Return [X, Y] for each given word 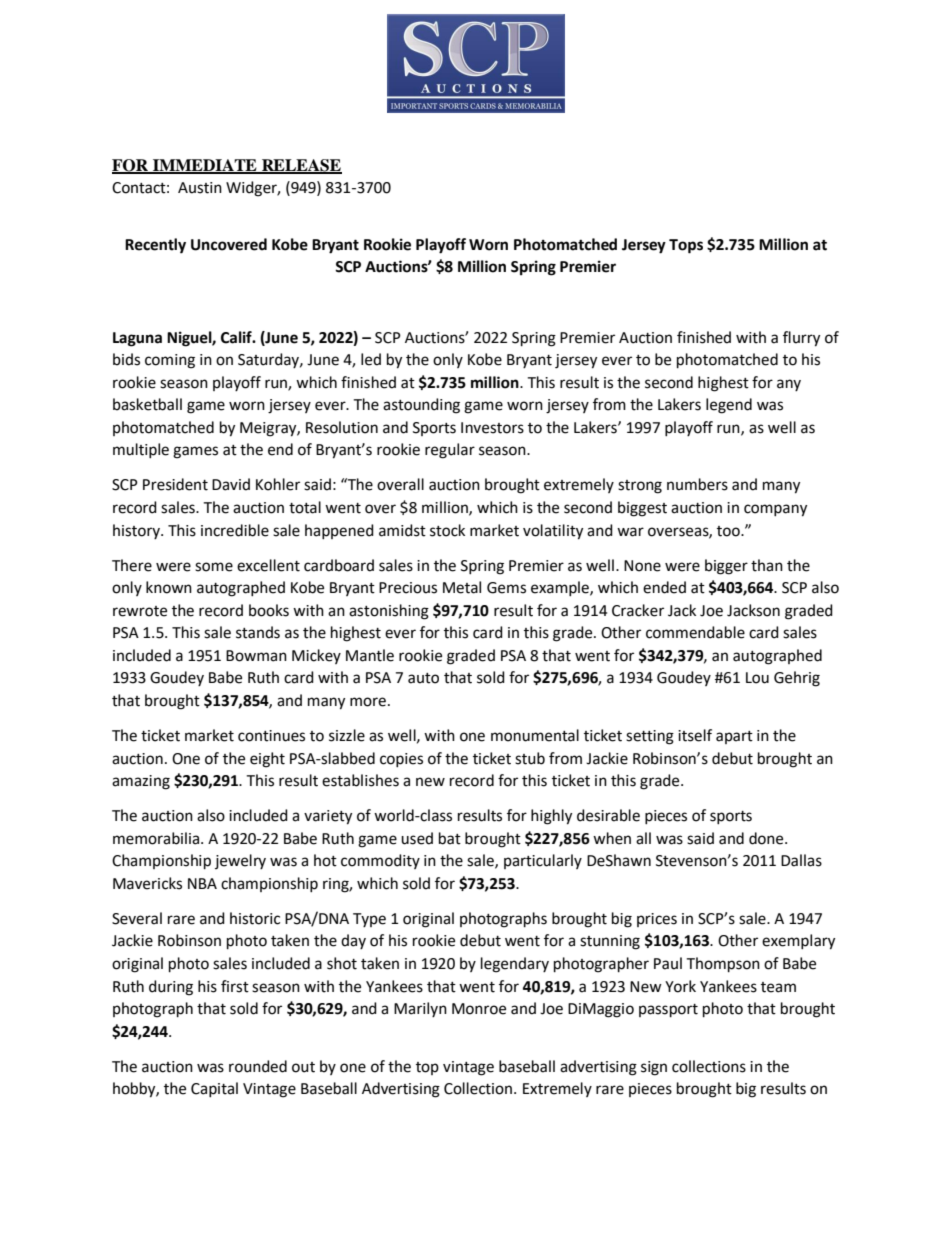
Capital [214, 1089]
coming [170, 361]
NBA [202, 883]
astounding [421, 406]
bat [450, 838]
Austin [200, 188]
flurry [801, 339]
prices [657, 920]
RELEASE [301, 166]
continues [271, 736]
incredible [235, 530]
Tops [686, 246]
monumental [535, 735]
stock [447, 530]
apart [734, 737]
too [729, 531]
